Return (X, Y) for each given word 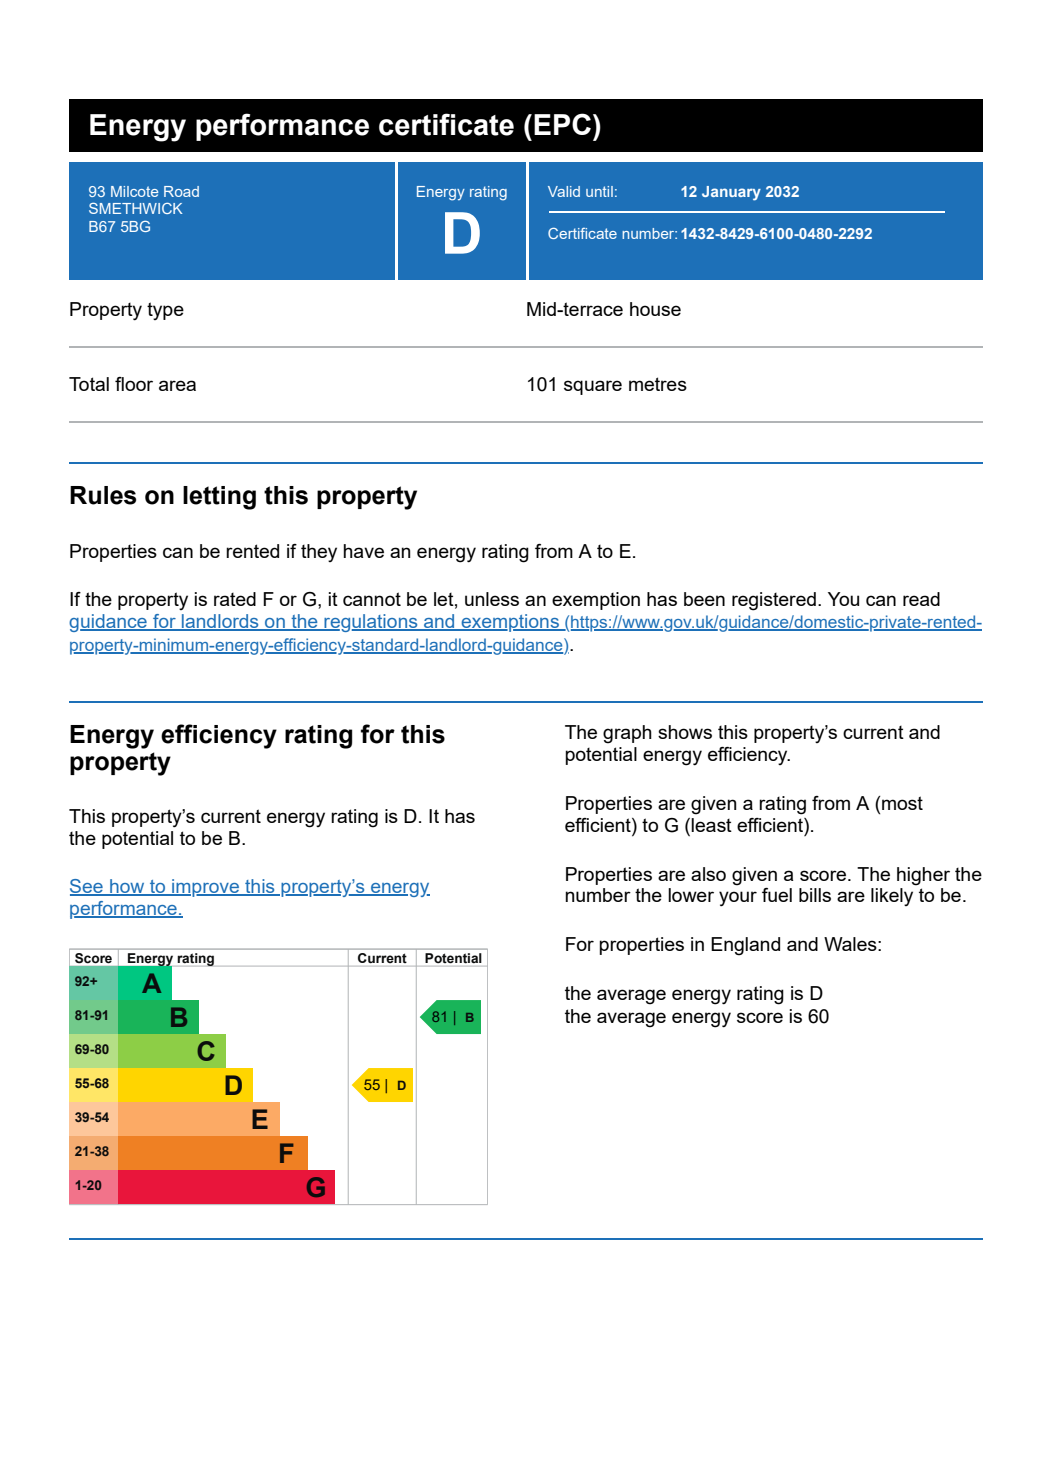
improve (206, 888)
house (655, 309)
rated (235, 599)
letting (219, 498)
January (731, 193)
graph (627, 734)
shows (685, 732)
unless (492, 599)
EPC (562, 124)
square (593, 387)
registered (774, 601)
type (165, 311)
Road (181, 191)
